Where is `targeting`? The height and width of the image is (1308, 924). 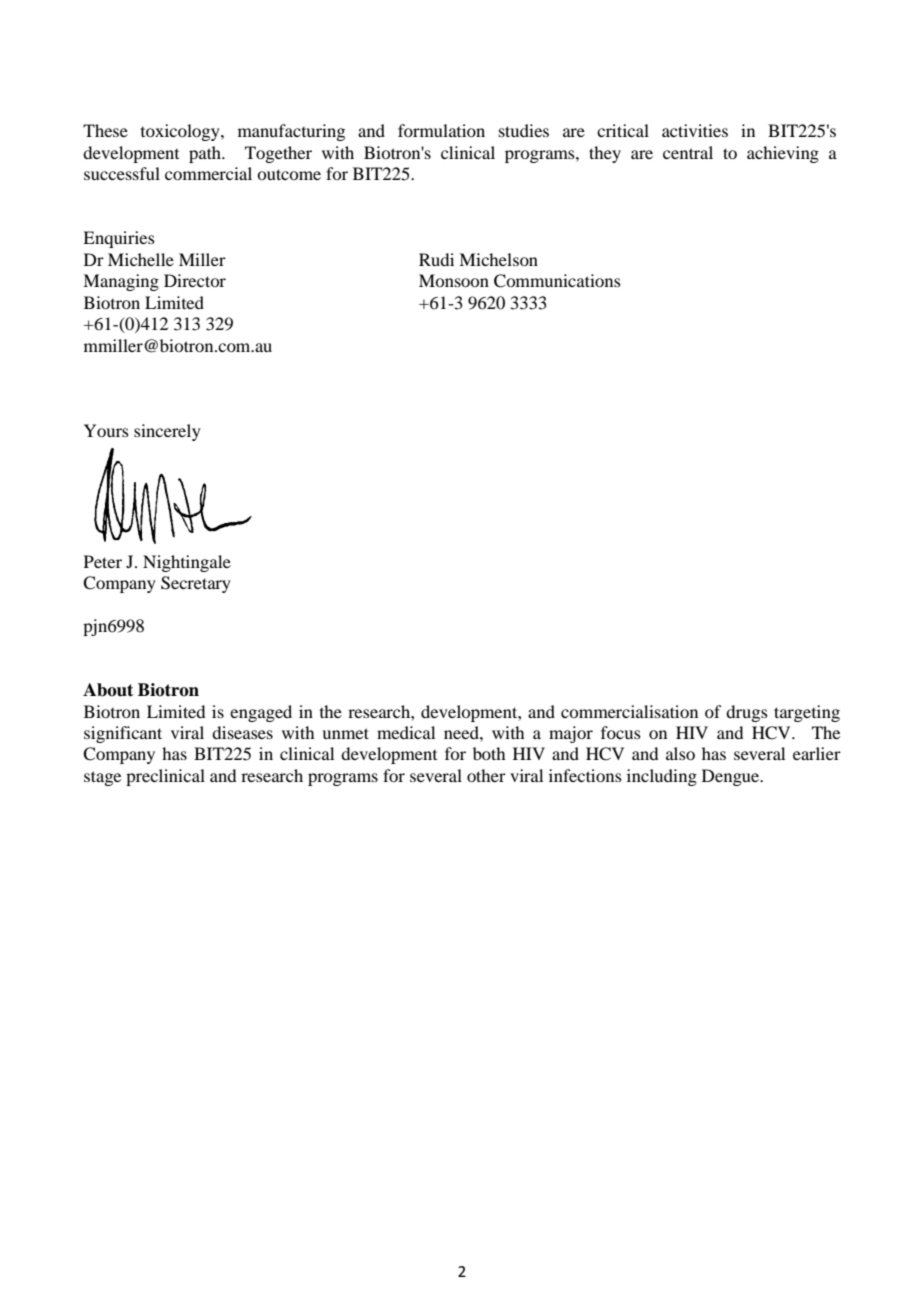
targeting is located at coordinates (807, 713).
